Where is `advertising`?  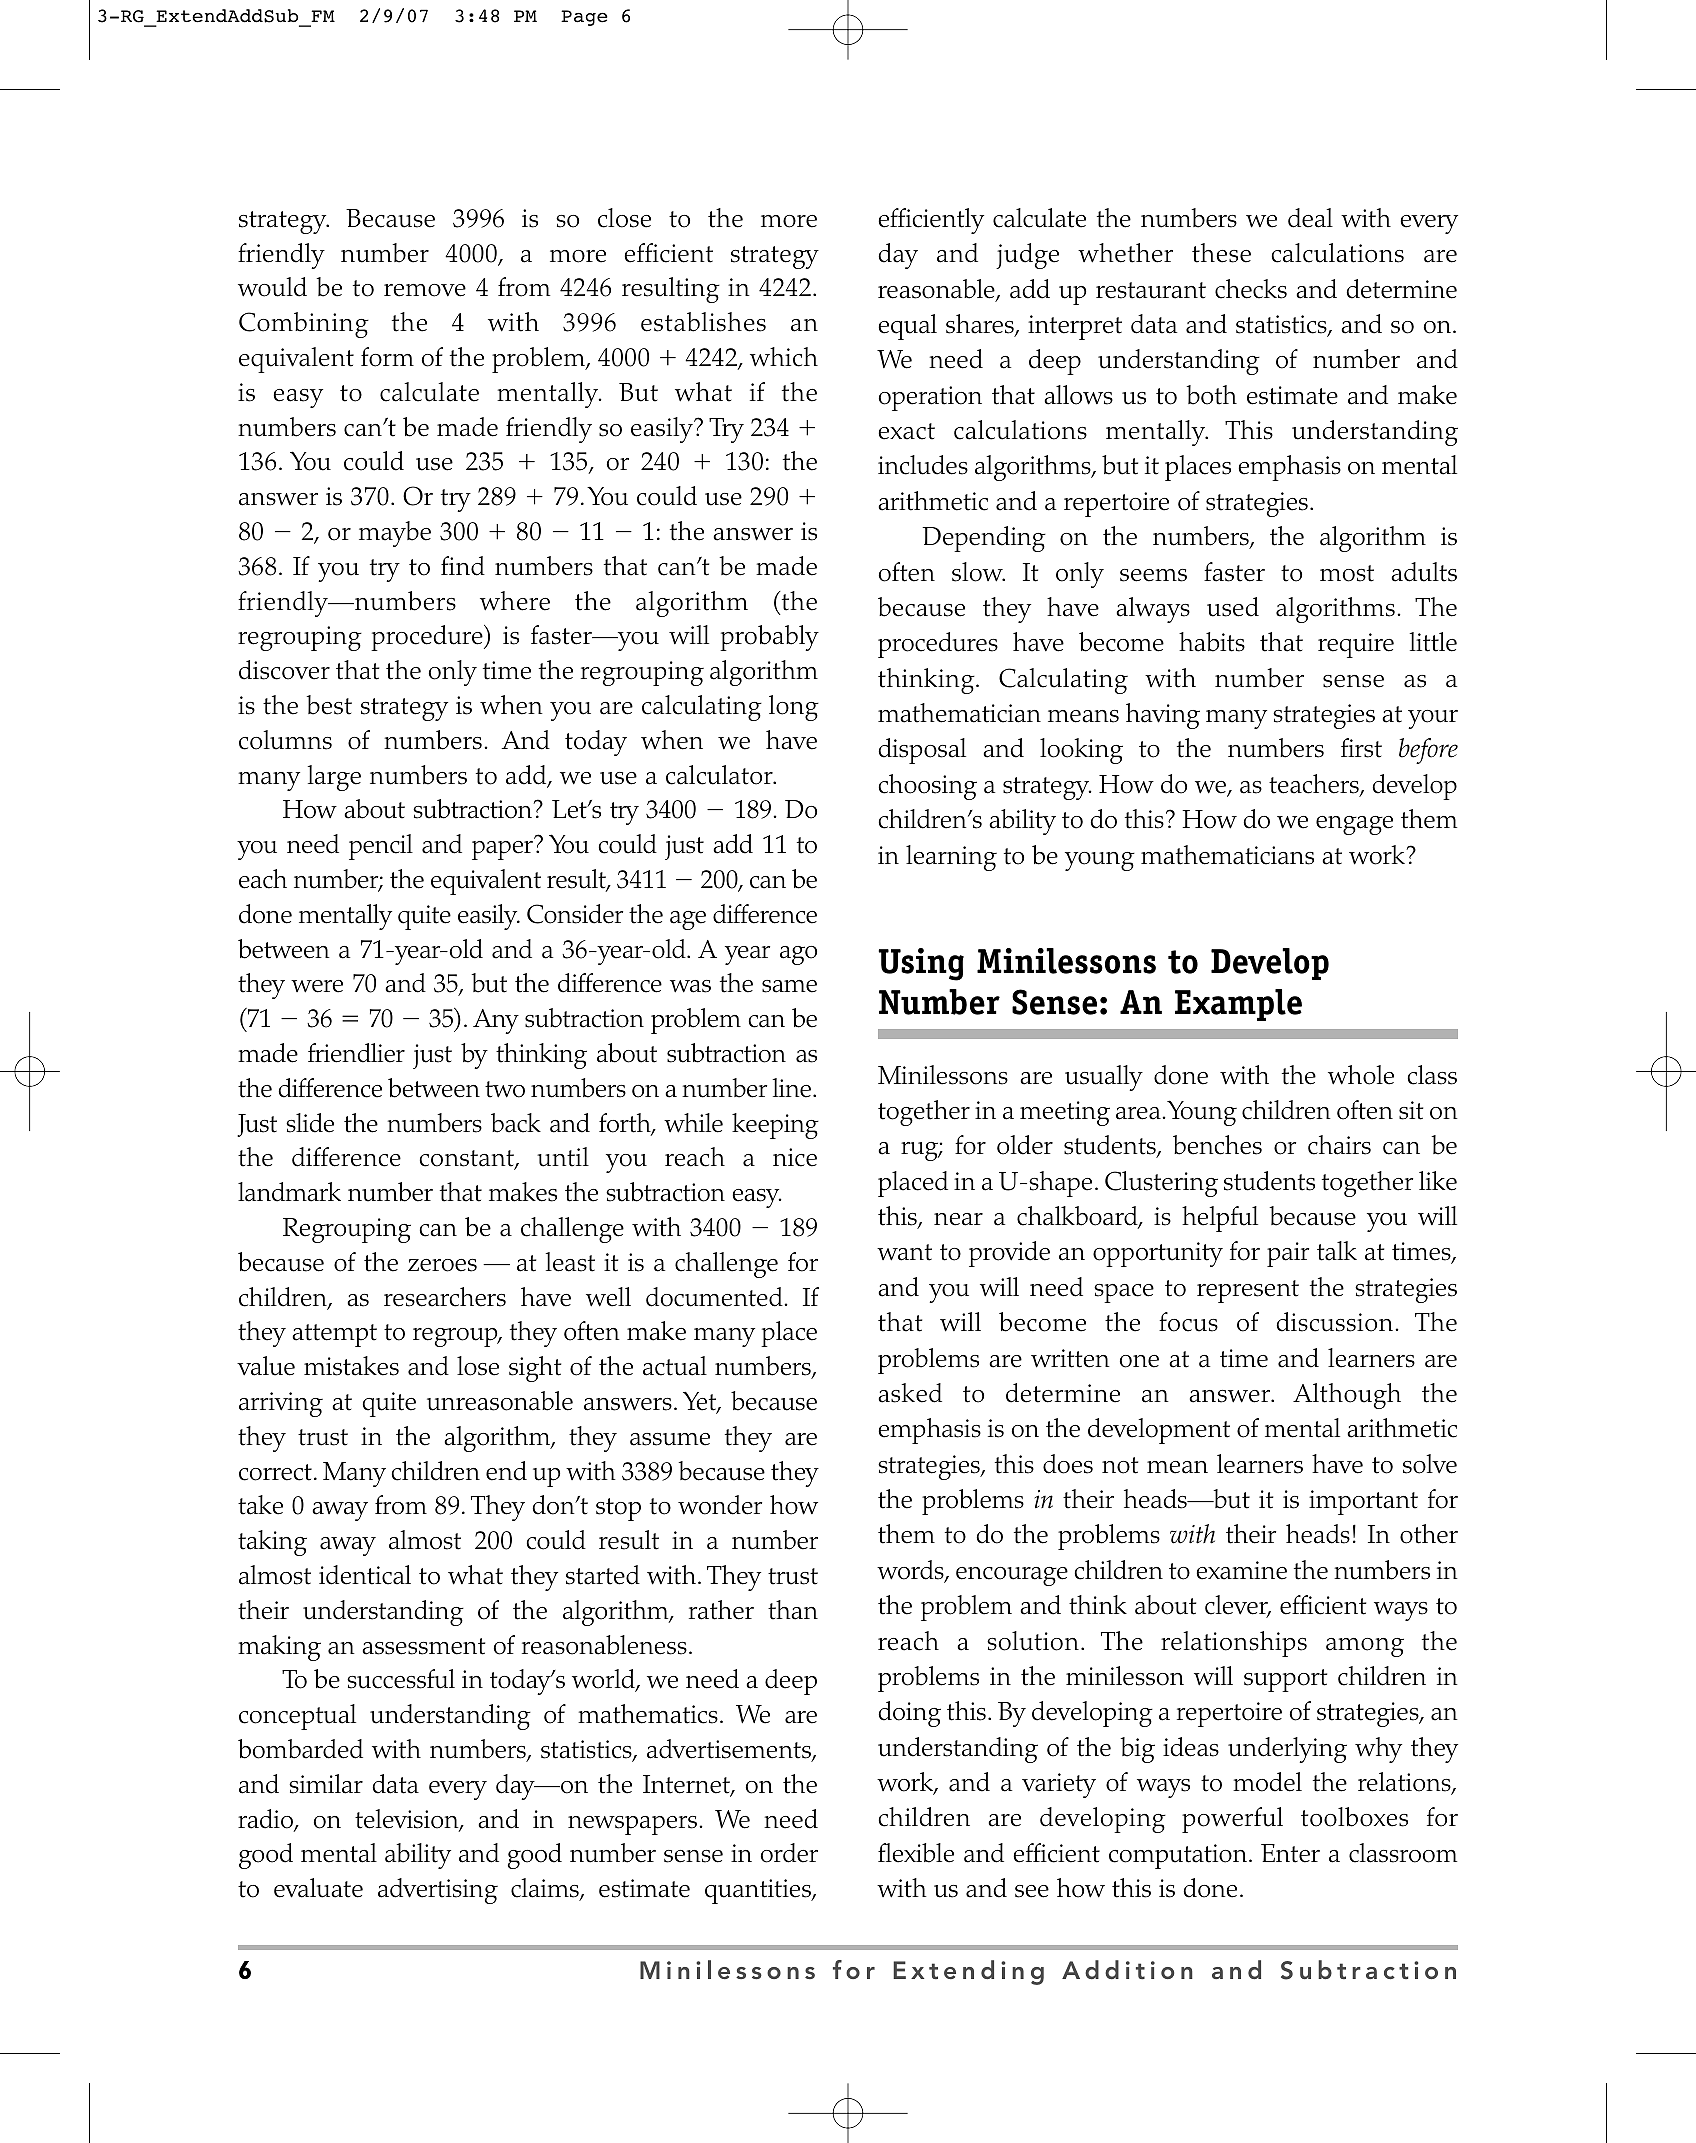 advertising is located at coordinates (438, 1891).
